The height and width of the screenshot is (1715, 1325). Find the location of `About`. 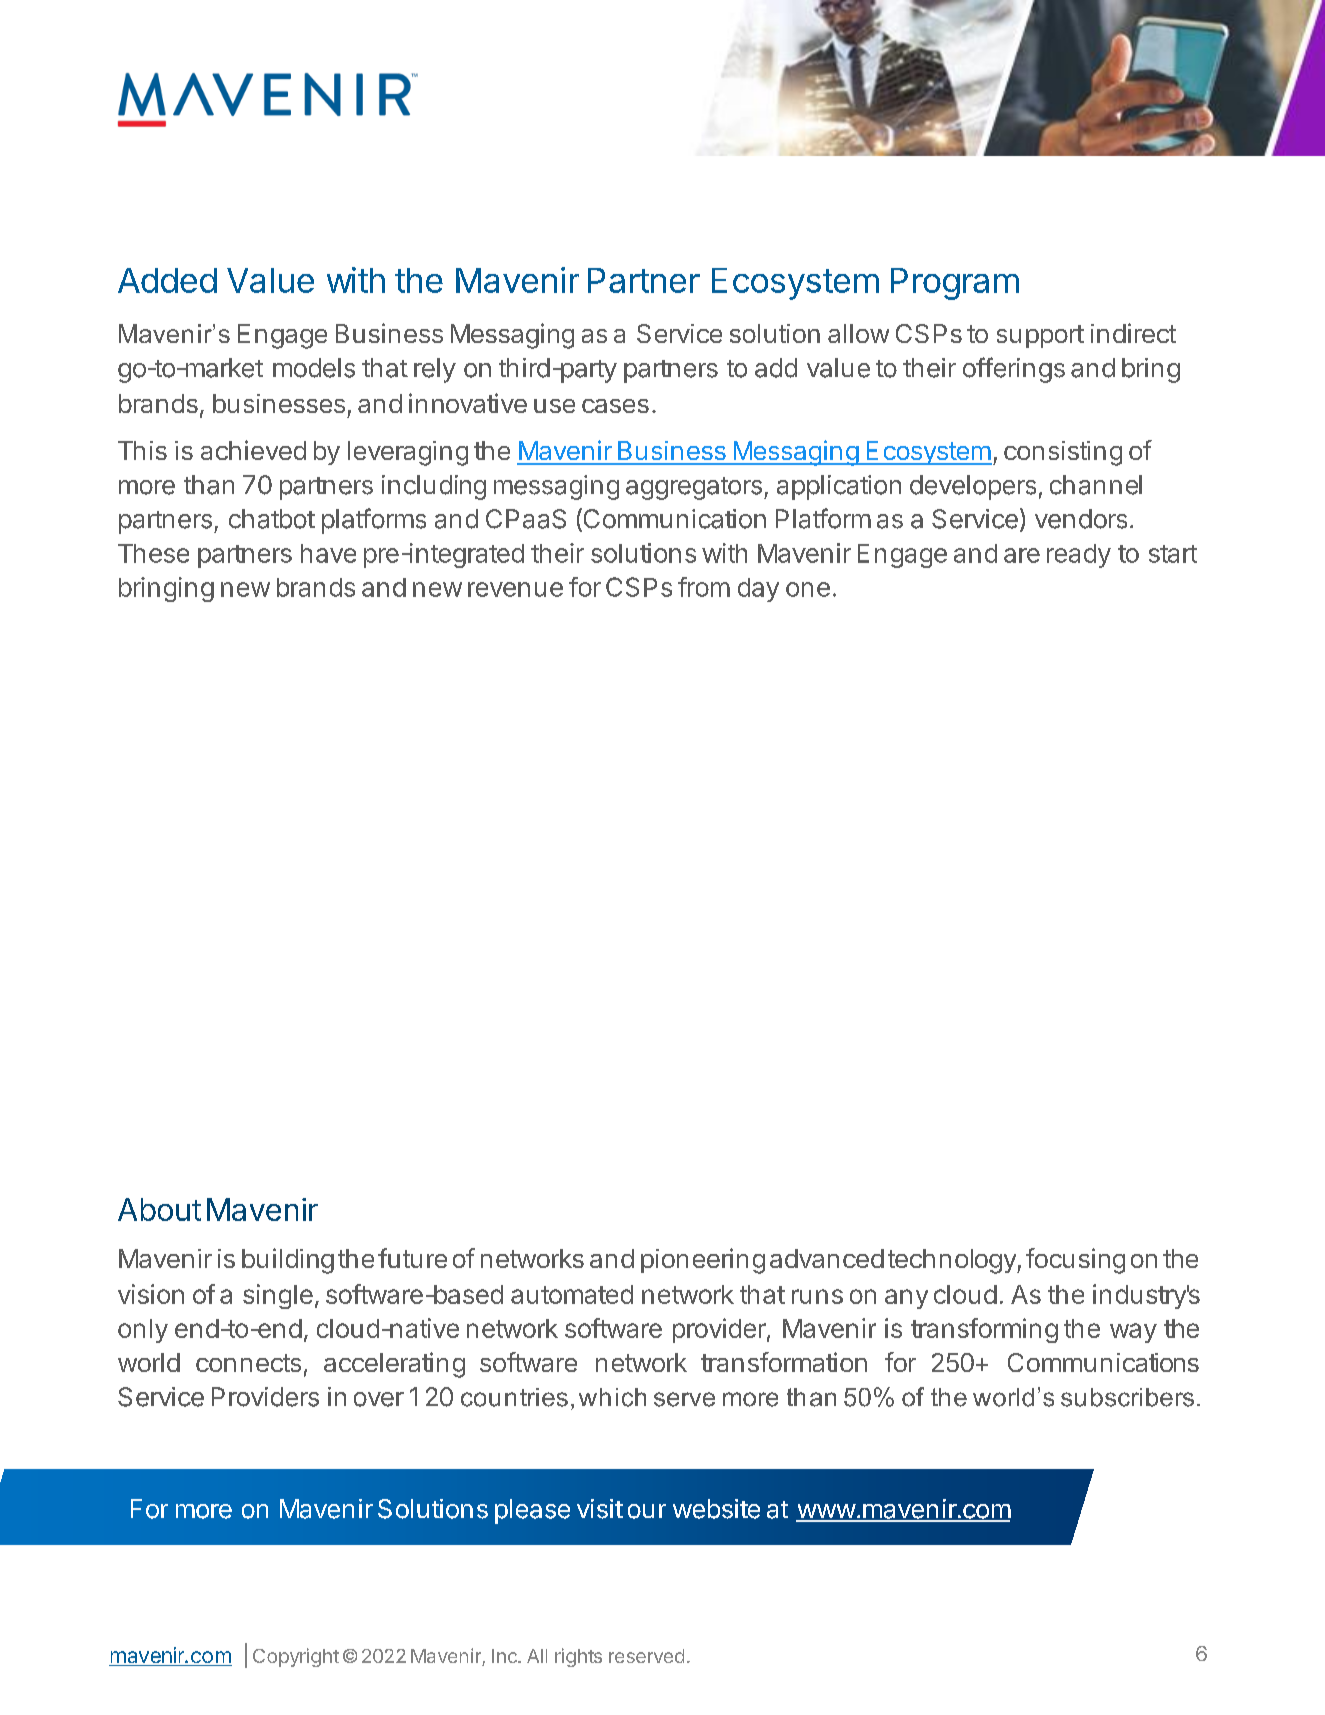

About is located at coordinates (159, 1209).
